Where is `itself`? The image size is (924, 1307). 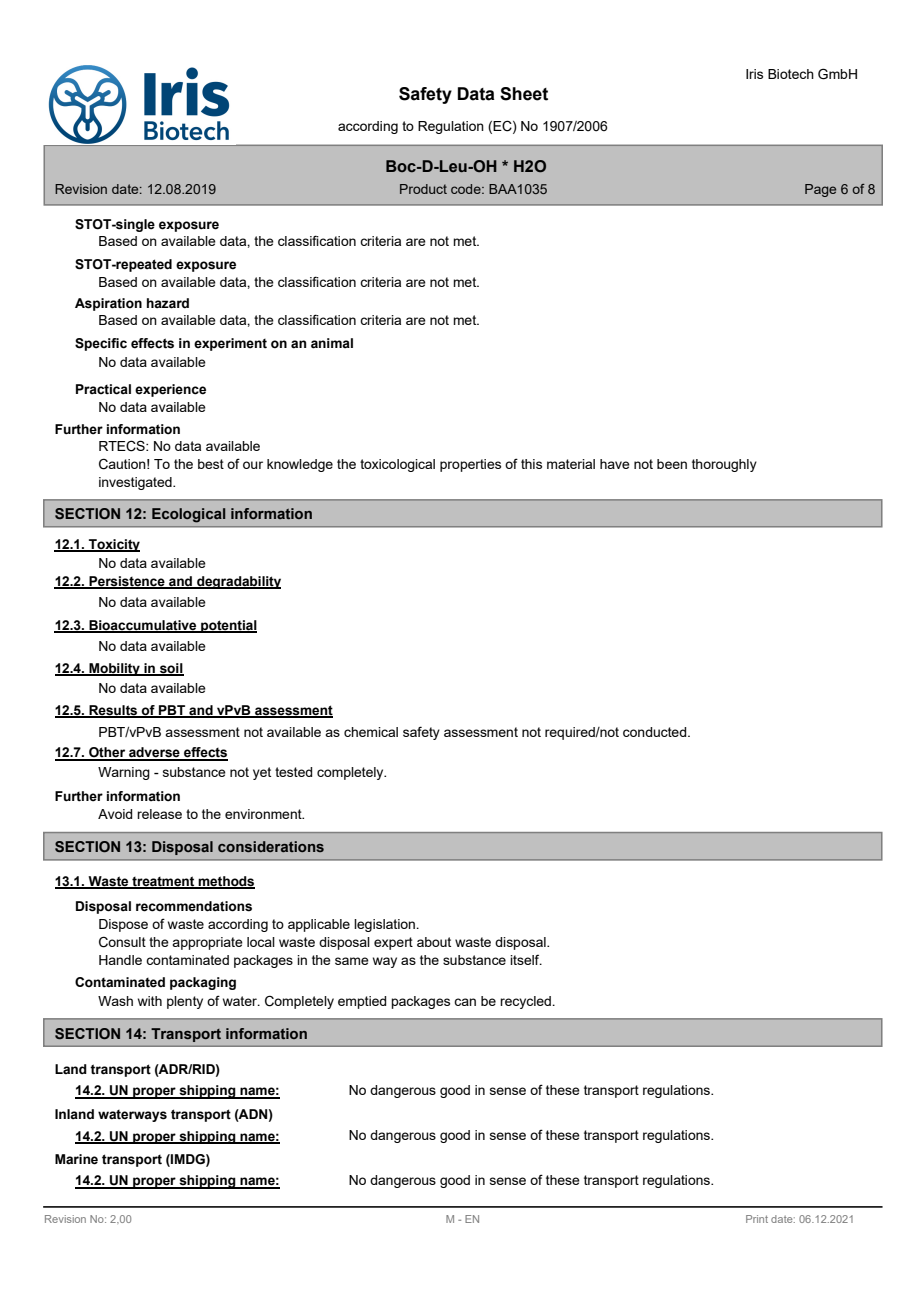
itself is located at coordinates (526, 960).
